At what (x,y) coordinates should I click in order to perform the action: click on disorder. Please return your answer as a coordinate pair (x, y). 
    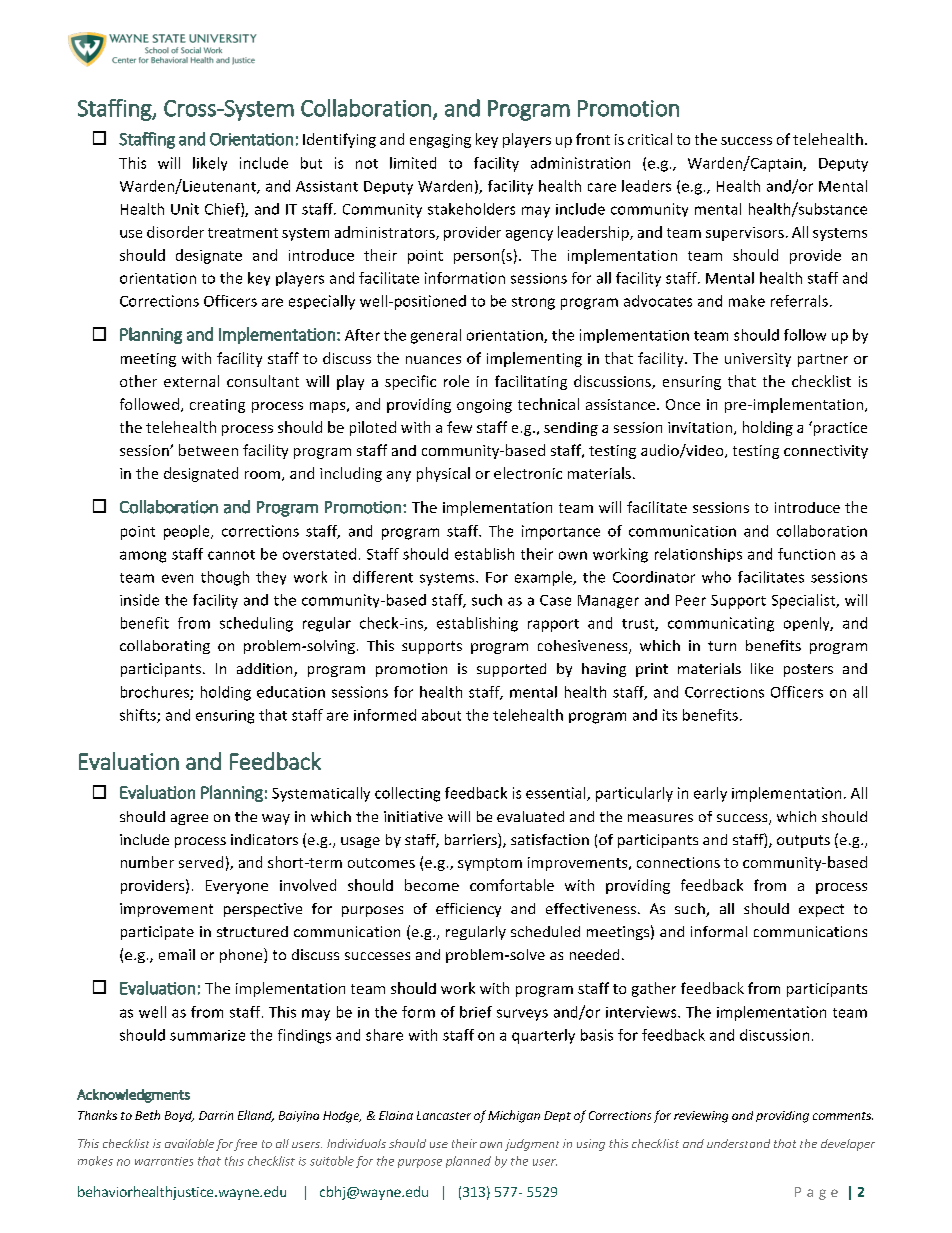
    Looking at the image, I should click on (175, 232).
